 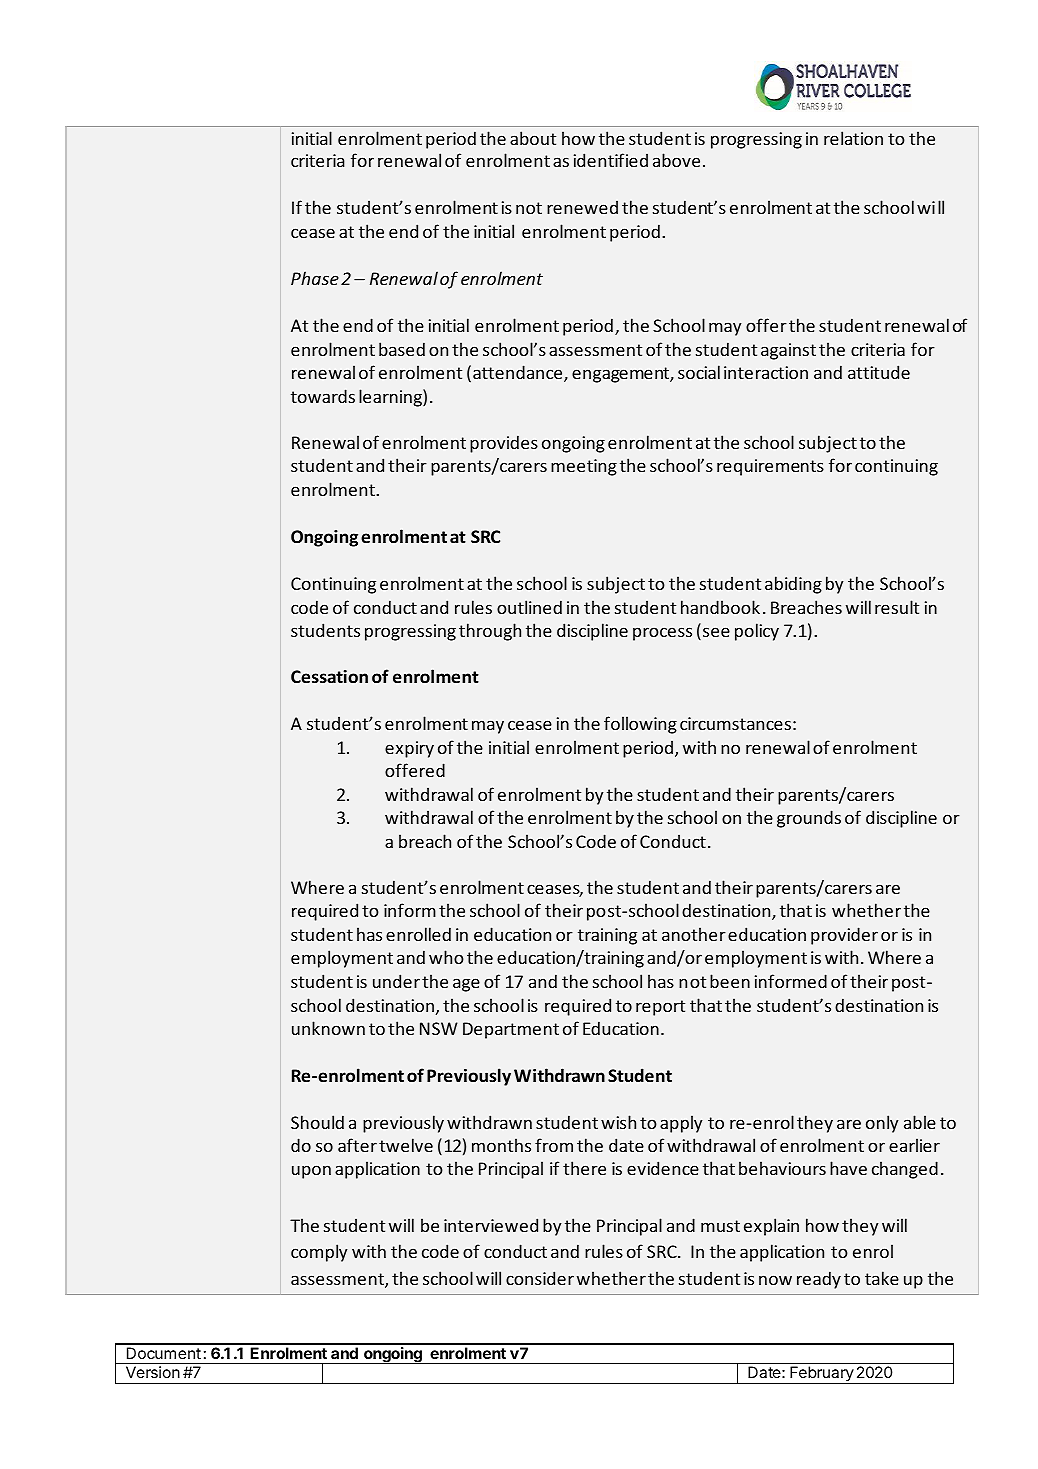 I want to click on about, so click(x=533, y=138).
